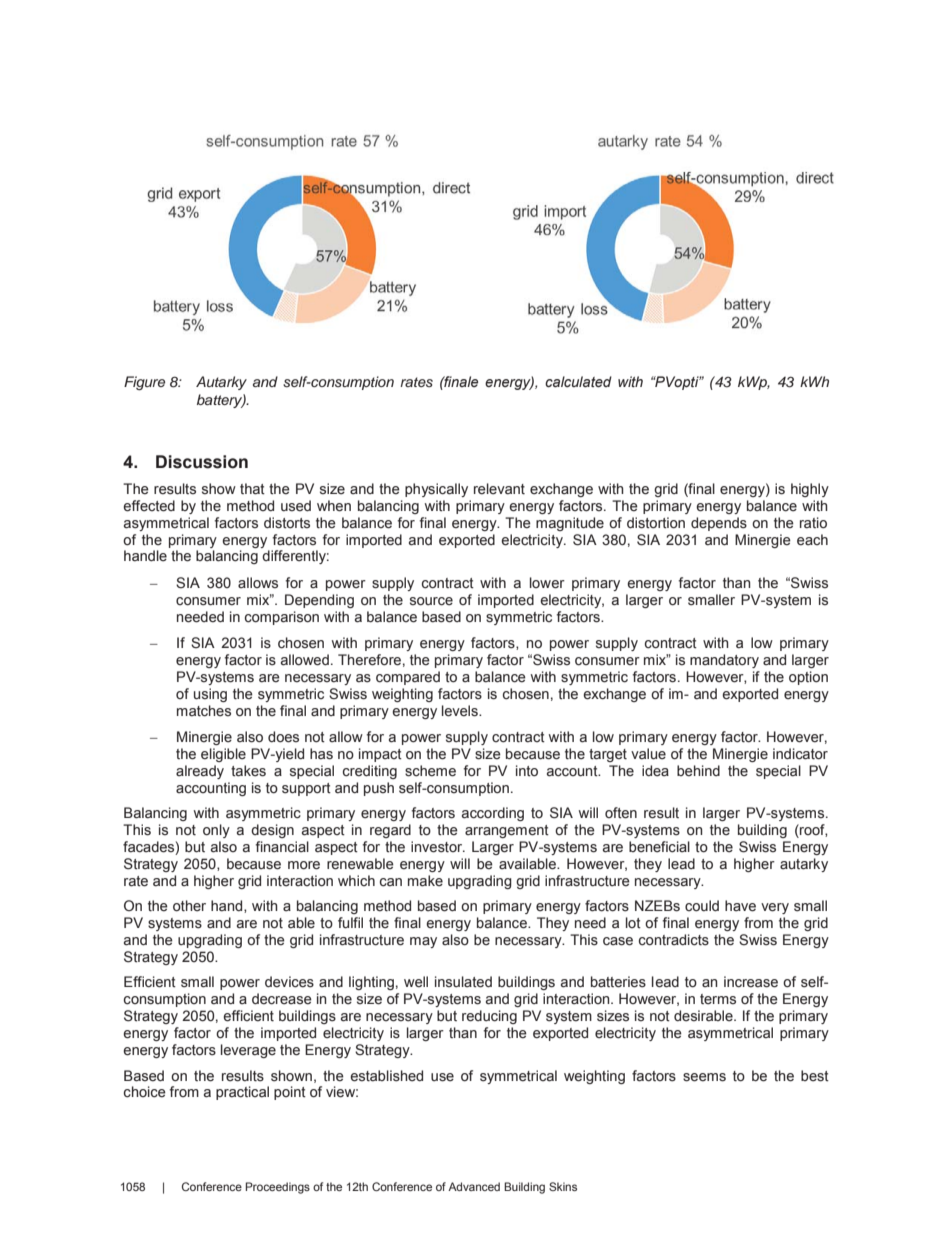 The height and width of the page is (1233, 952). I want to click on calculated, so click(578, 382).
